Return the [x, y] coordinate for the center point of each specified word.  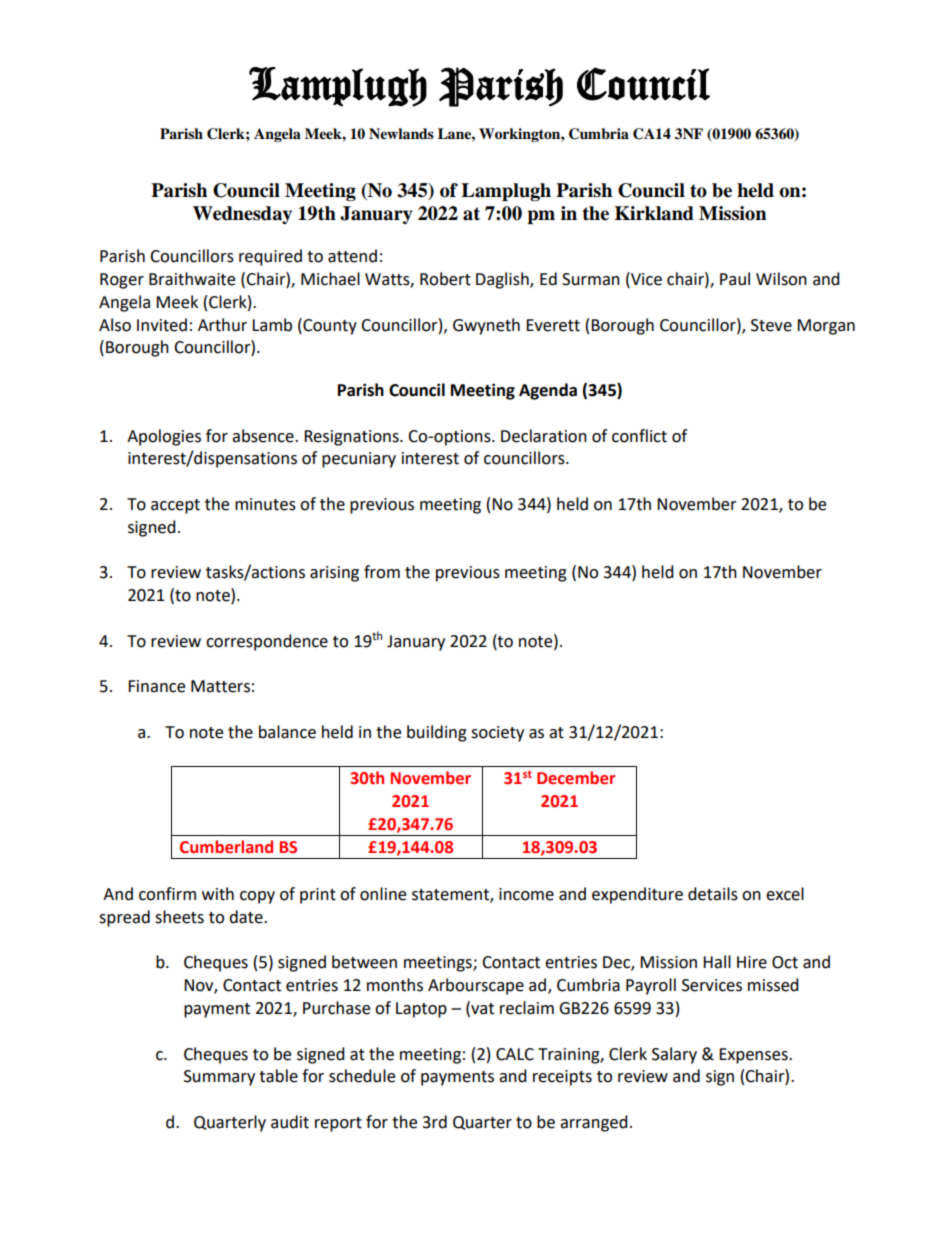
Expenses [754, 1056]
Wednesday [242, 215]
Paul [735, 279]
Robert [445, 279]
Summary [219, 1078]
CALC [515, 1054]
